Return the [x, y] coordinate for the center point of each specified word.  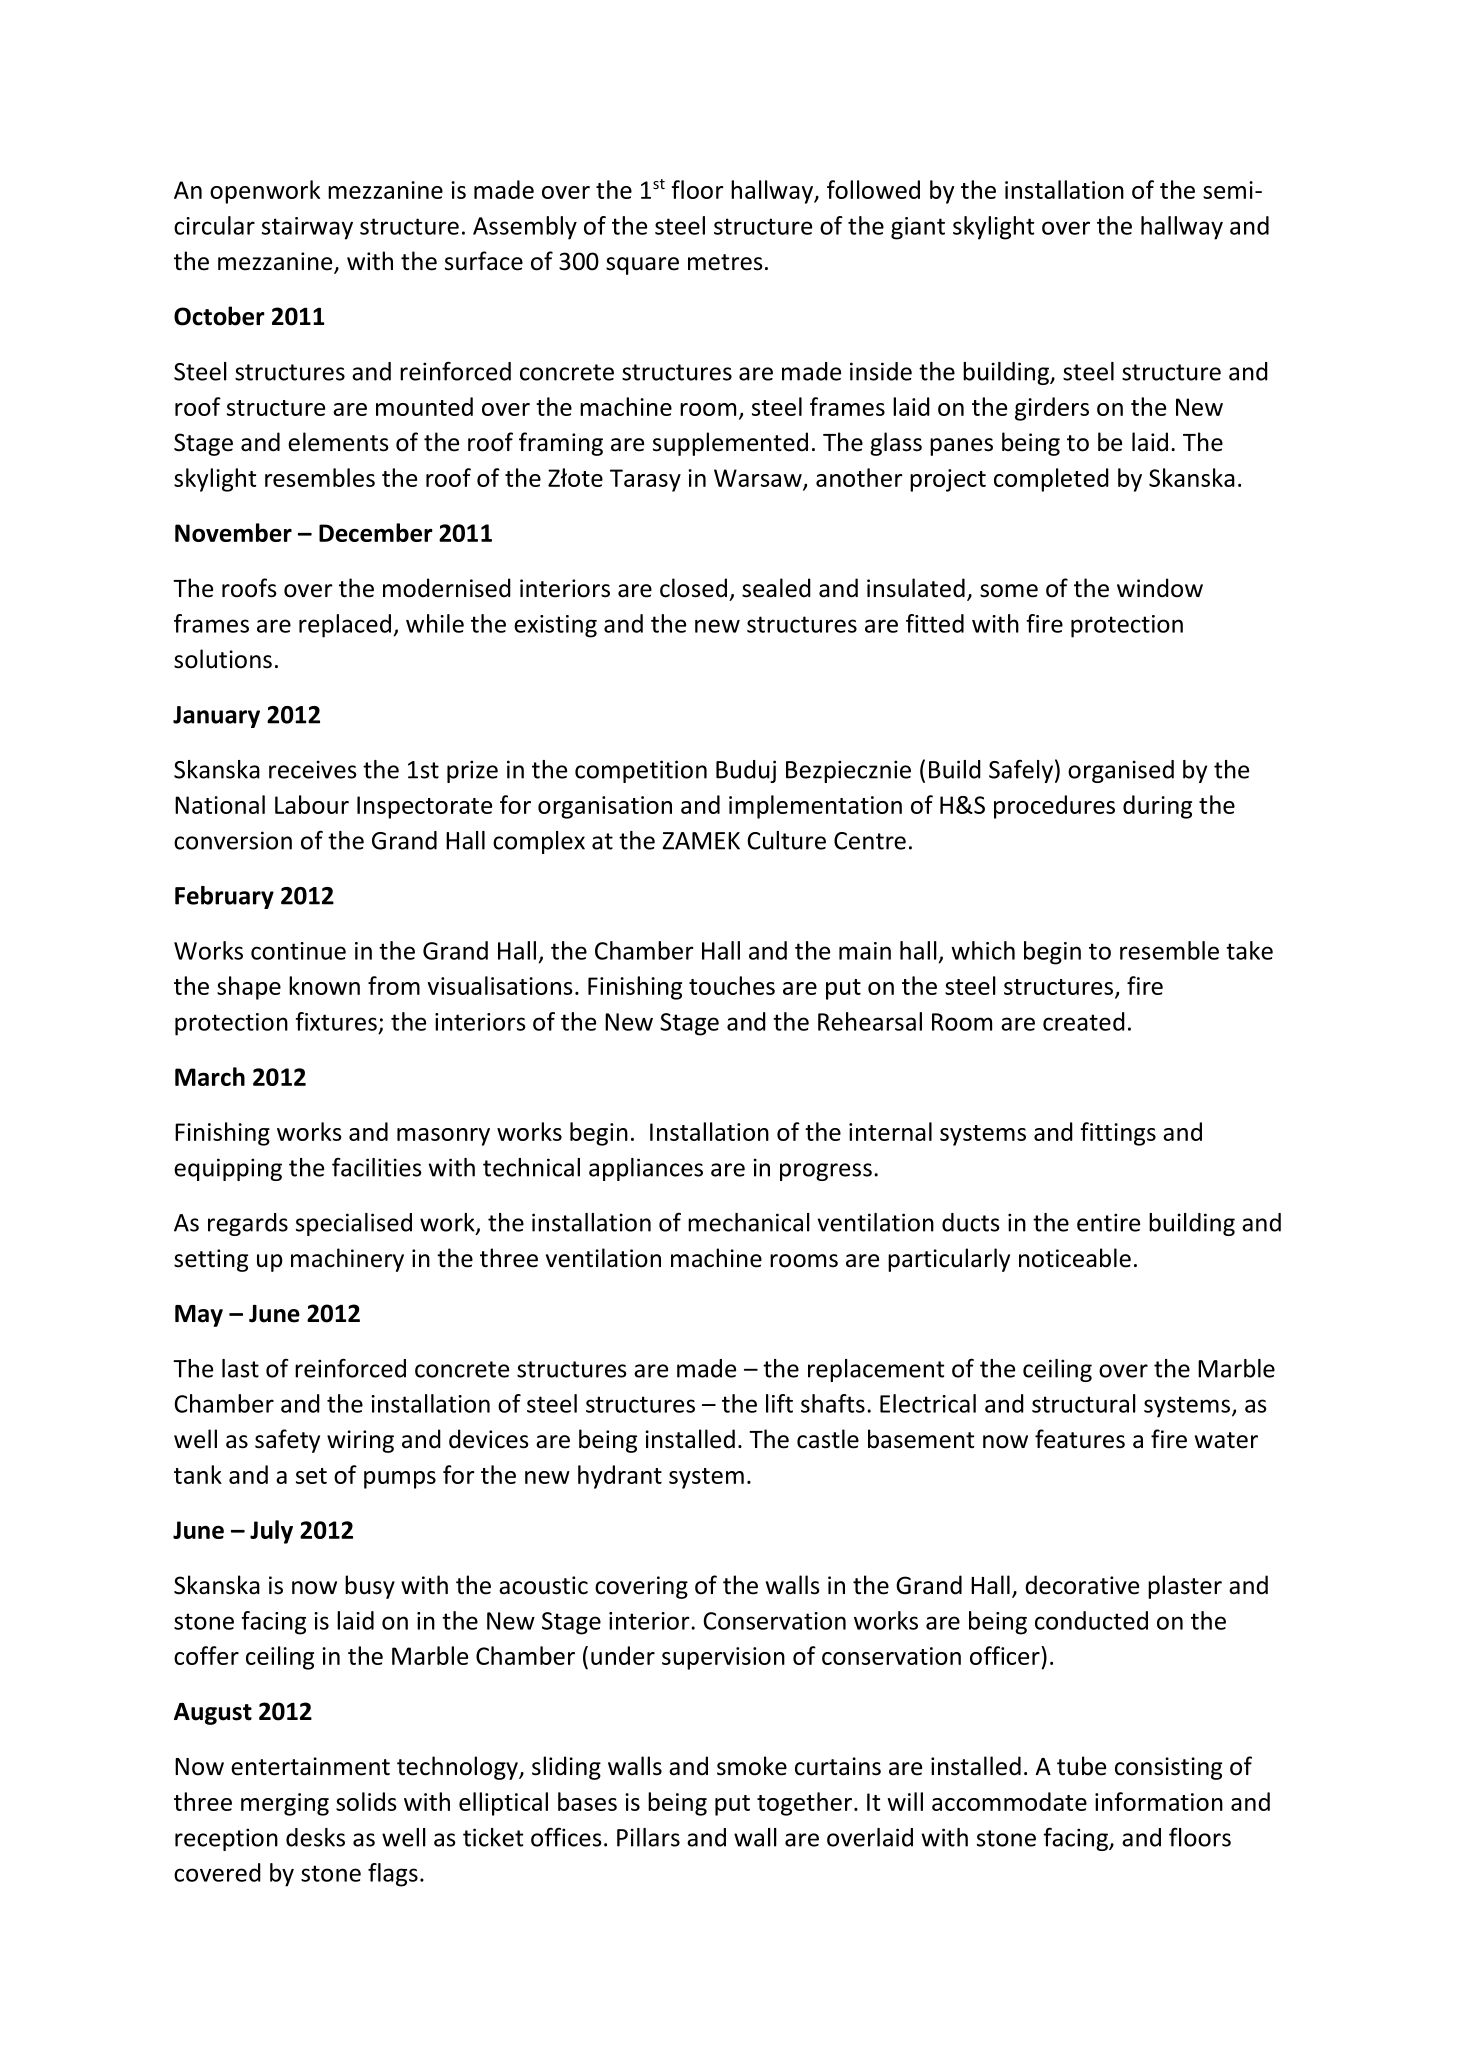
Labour [312, 804]
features [1080, 1439]
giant [918, 228]
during [1157, 807]
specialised [354, 1224]
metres [725, 262]
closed [693, 588]
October [219, 316]
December [376, 532]
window [1160, 588]
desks [315, 1837]
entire [1108, 1222]
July [271, 1532]
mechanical [749, 1222]
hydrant [620, 1477]
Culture [787, 840]
